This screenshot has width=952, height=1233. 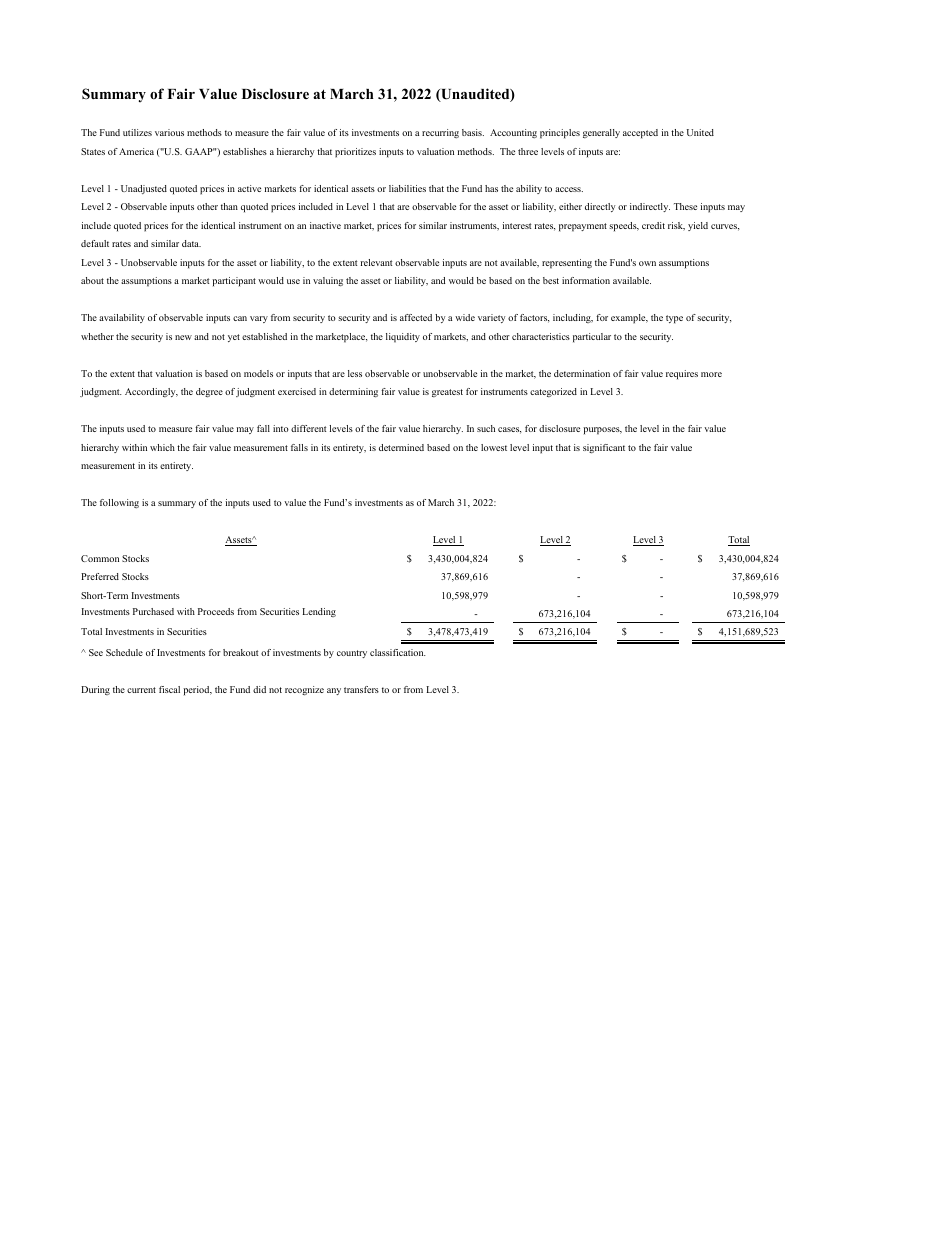 I want to click on fiscal, so click(x=169, y=689).
